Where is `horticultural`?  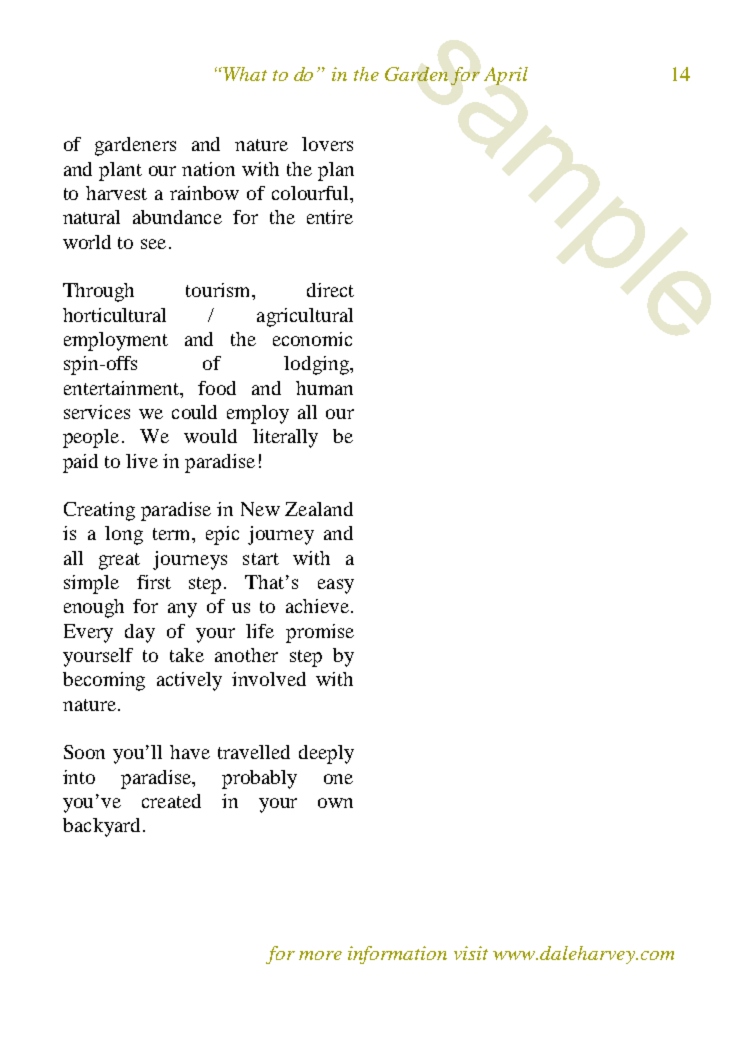
horticultural is located at coordinates (114, 315).
